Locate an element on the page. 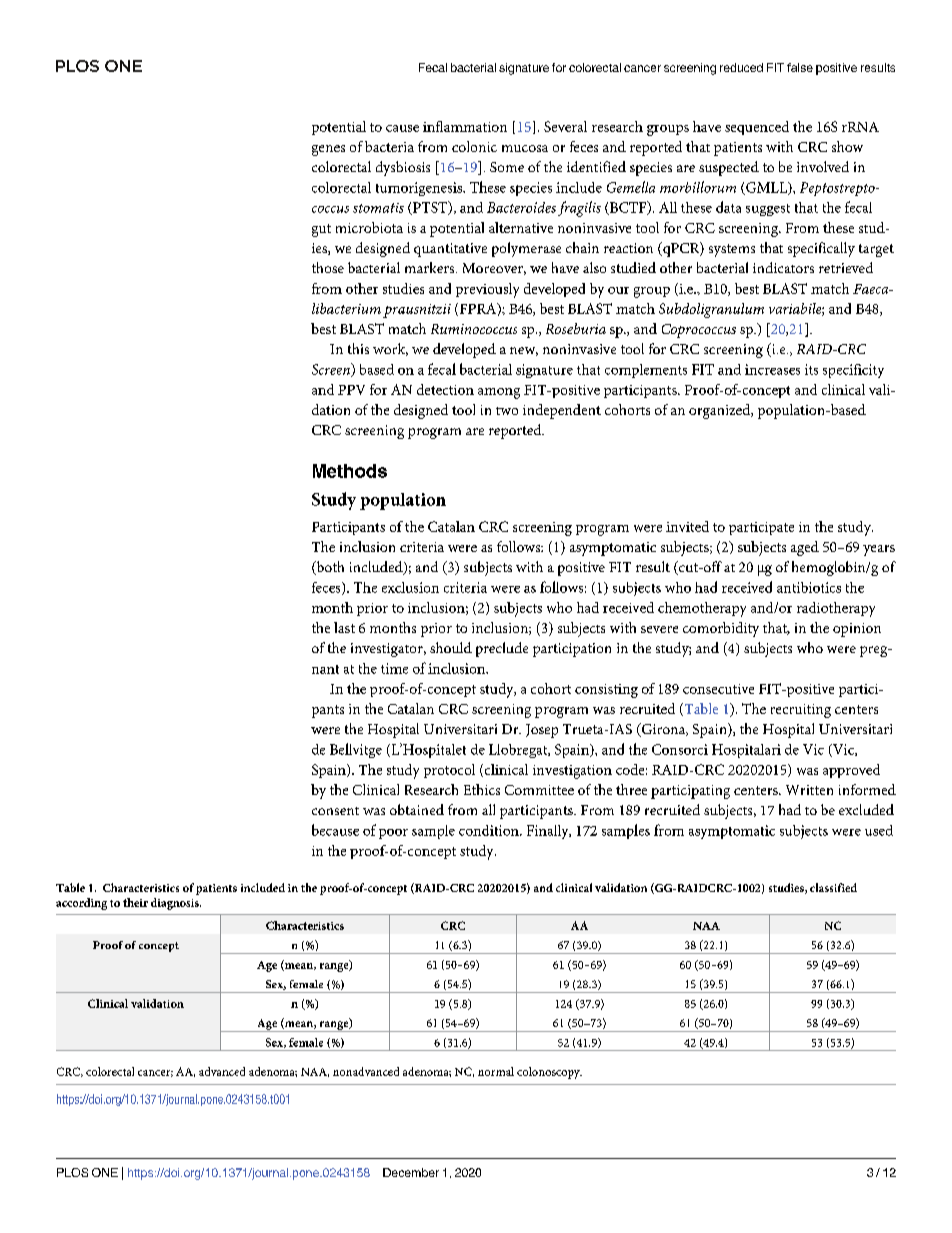 This page has width=952, height=1233. normal is located at coordinates (496, 1071).
